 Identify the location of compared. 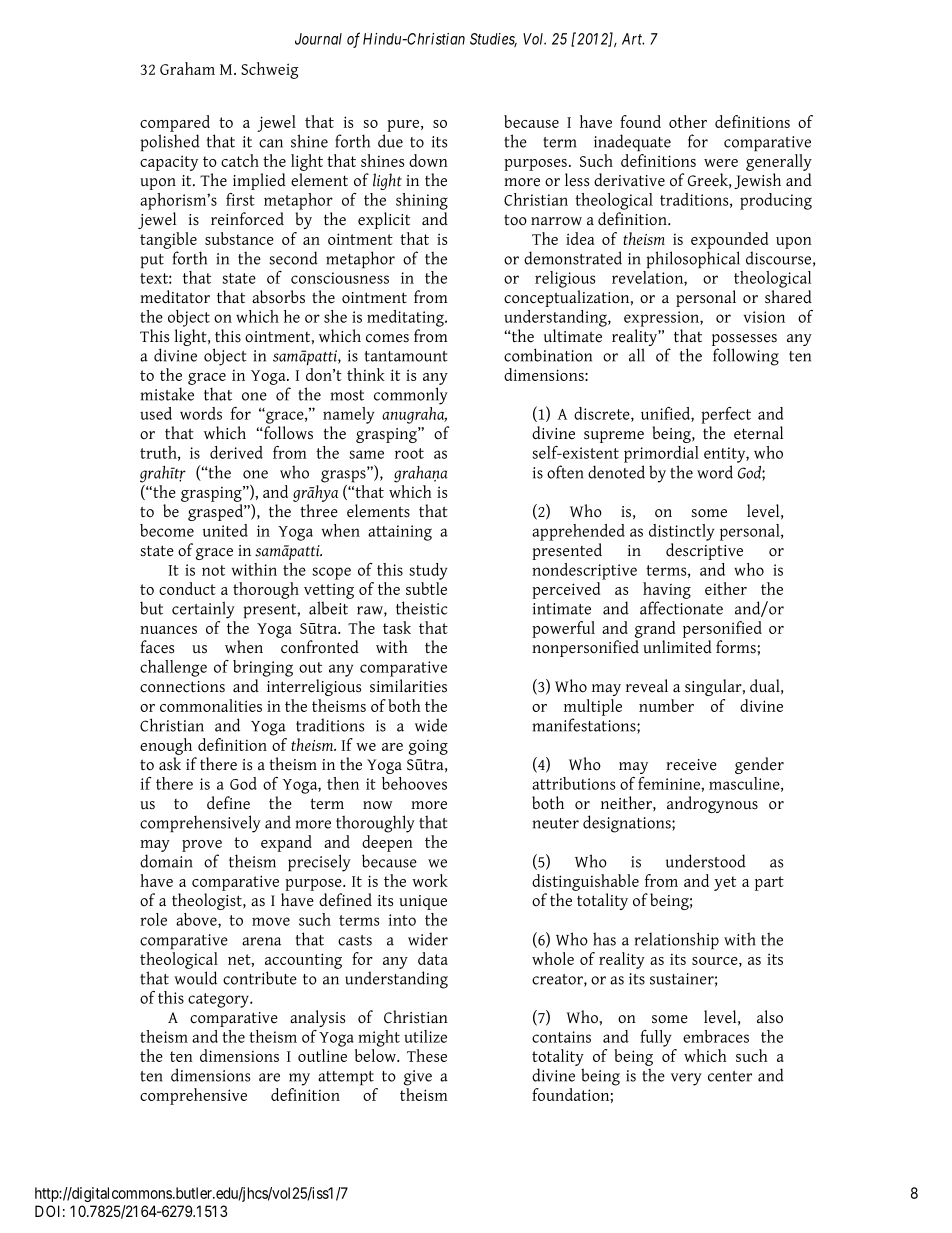
(175, 123).
